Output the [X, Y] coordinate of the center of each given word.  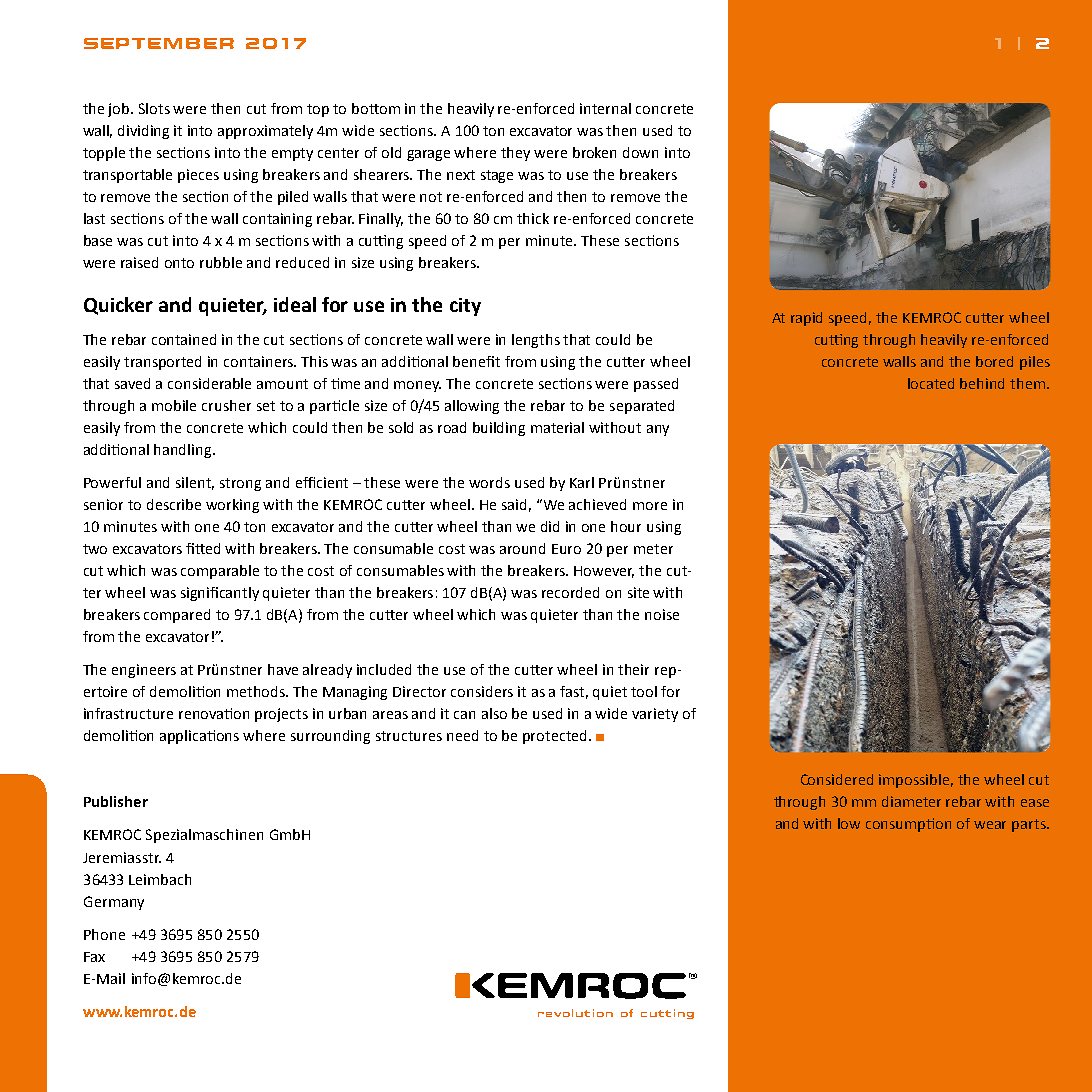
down [640, 152]
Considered [837, 779]
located [931, 383]
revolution [575, 1013]
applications [199, 737]
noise [662, 614]
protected [556, 737]
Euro [566, 549]
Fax [94, 957]
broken [594, 152]
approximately [265, 132]
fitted [203, 548]
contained [184, 339]
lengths [536, 341]
